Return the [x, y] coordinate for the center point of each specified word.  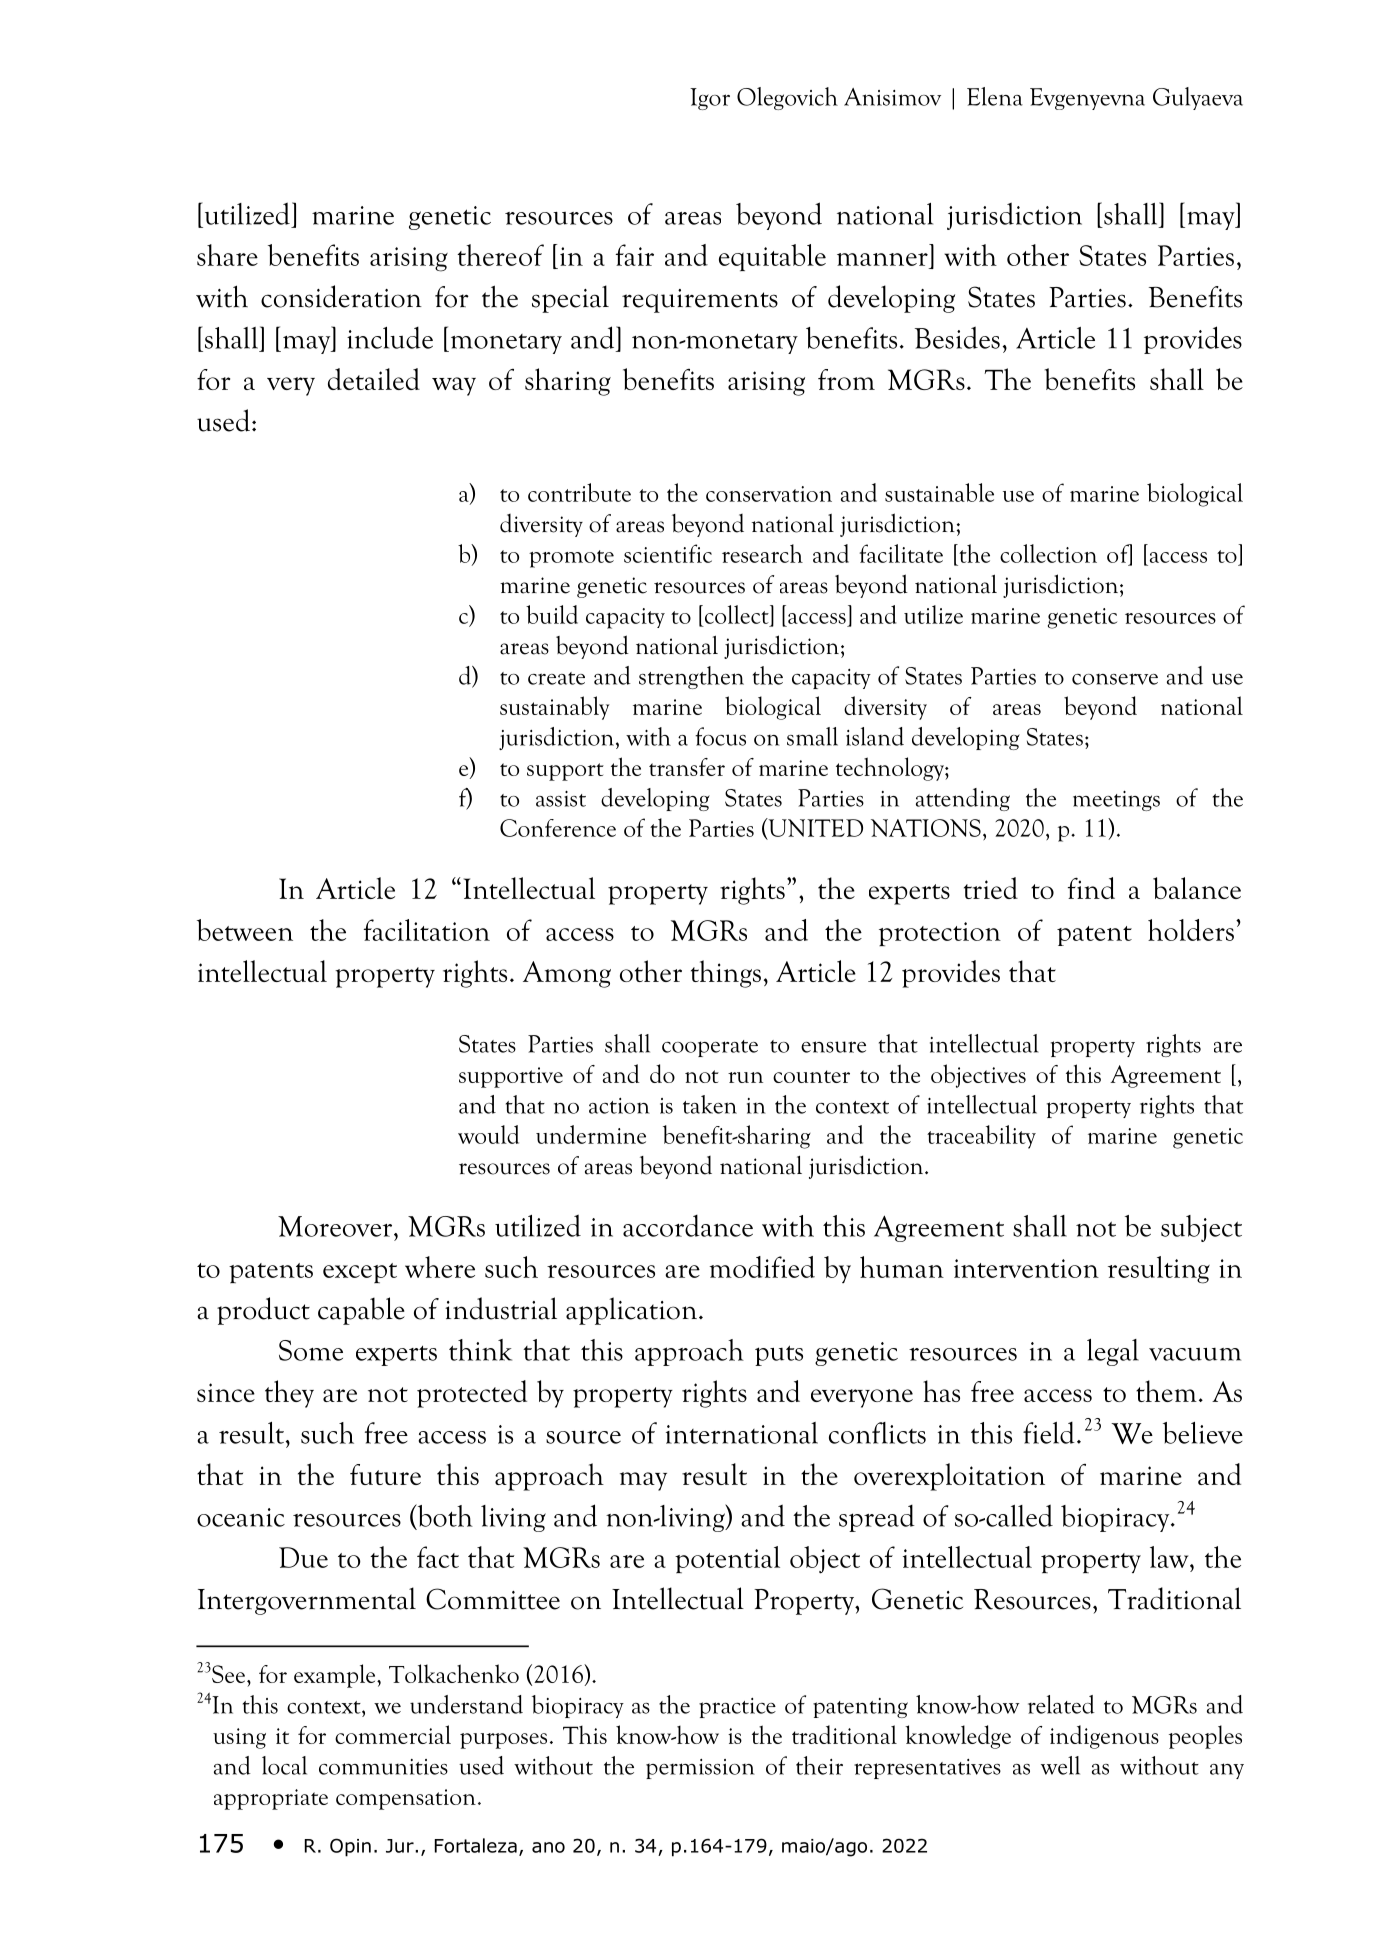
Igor [710, 99]
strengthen [691, 677]
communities [383, 1767]
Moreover [336, 1226]
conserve [1115, 679]
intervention [1026, 1268]
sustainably [555, 708]
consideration [341, 296]
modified [762, 1267]
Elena [995, 96]
